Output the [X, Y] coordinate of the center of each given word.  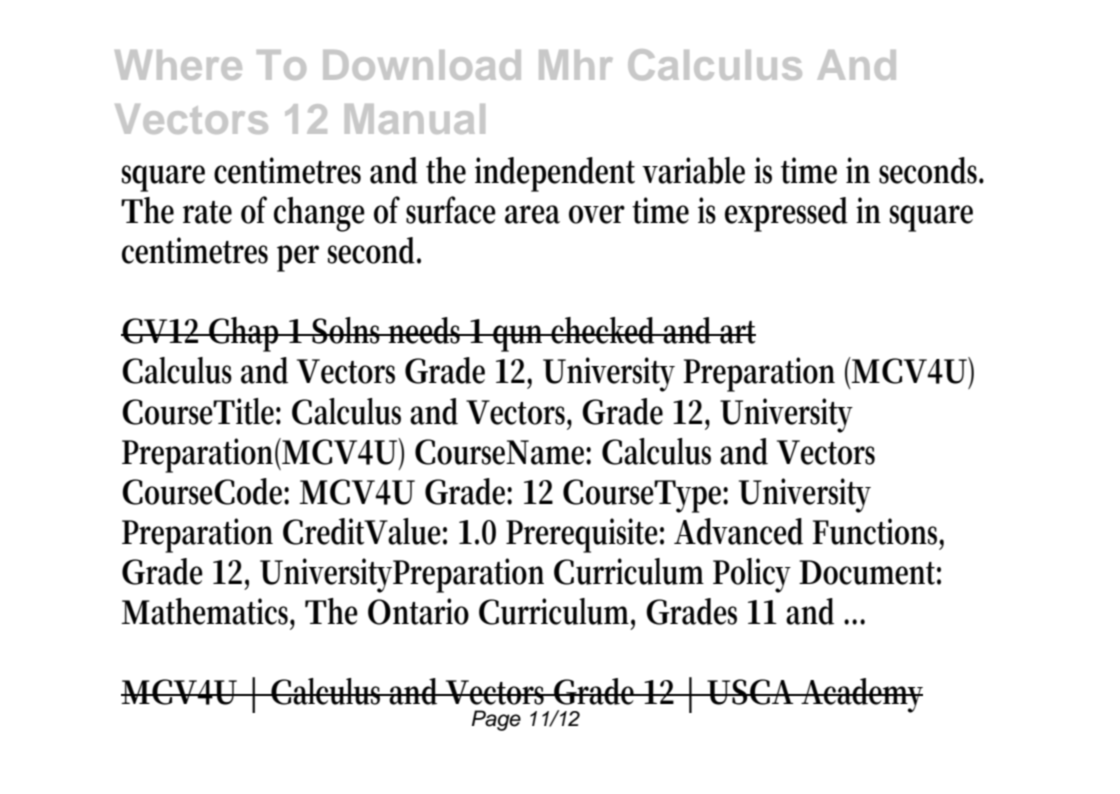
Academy [861, 695]
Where [178, 65]
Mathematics [208, 612]
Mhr [576, 65]
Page [496, 720]
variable [693, 170]
